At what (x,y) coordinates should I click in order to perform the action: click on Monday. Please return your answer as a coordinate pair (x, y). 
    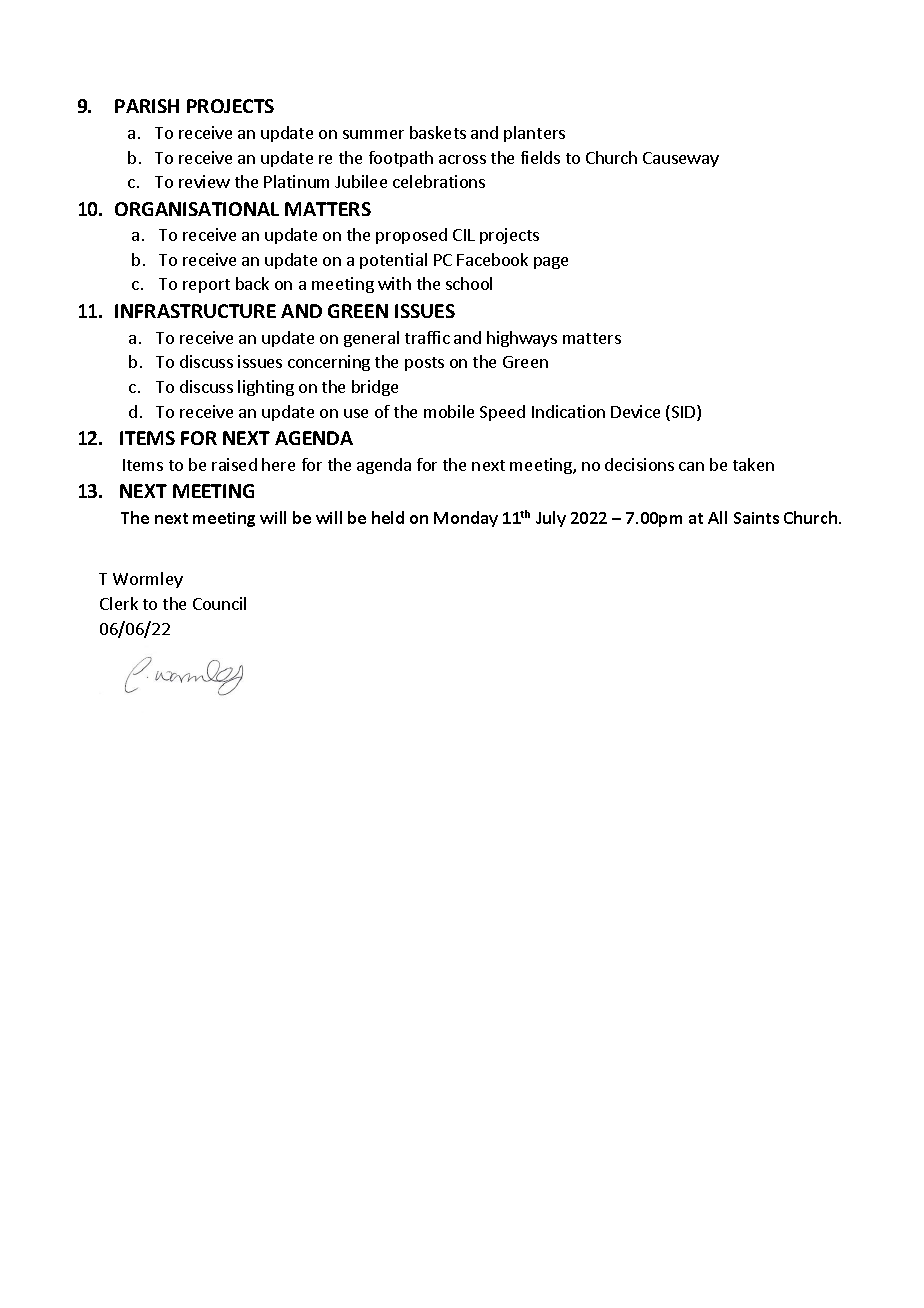
    Looking at the image, I should click on (466, 519).
